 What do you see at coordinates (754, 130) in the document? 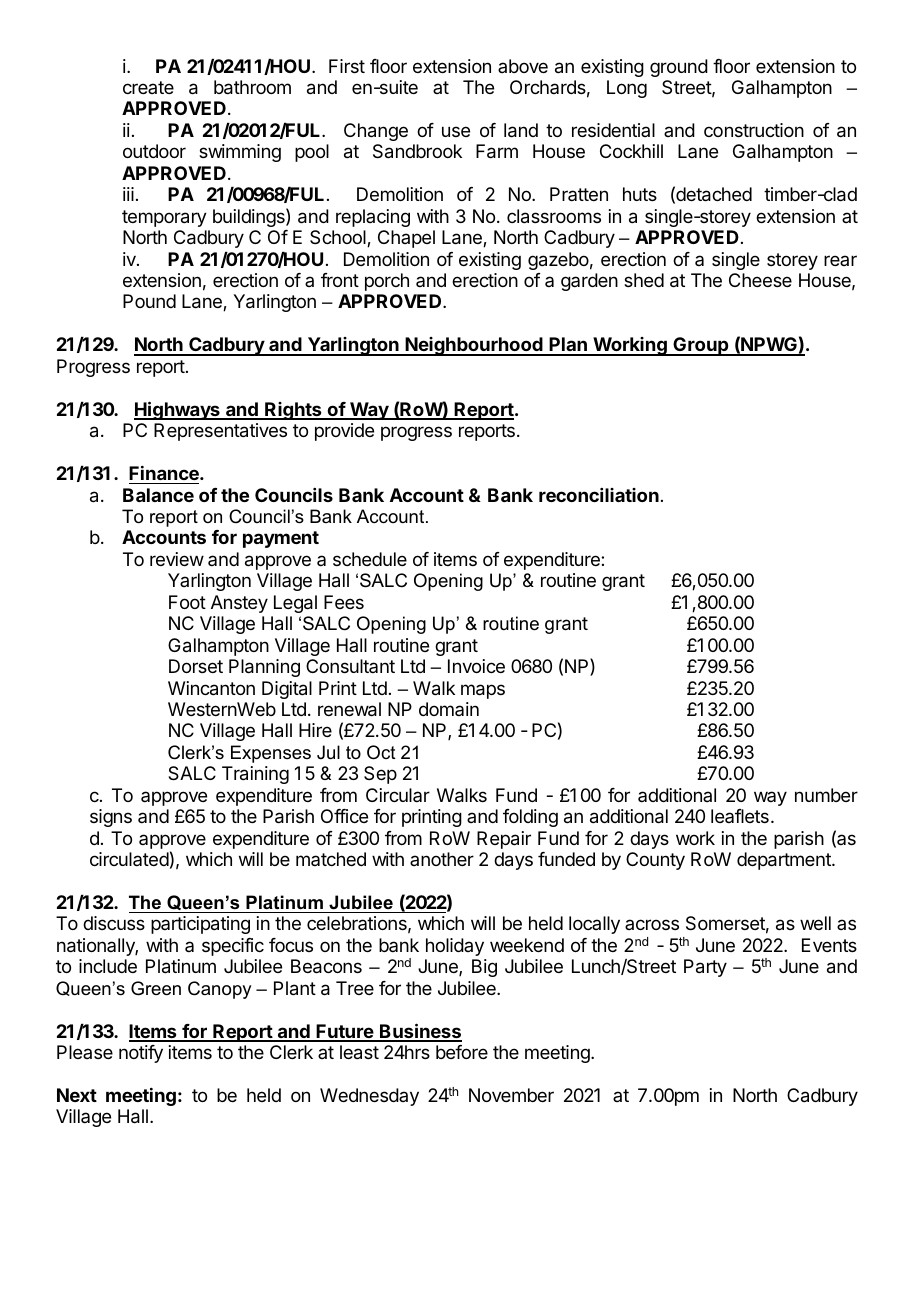
I see `construction` at bounding box center [754, 130].
